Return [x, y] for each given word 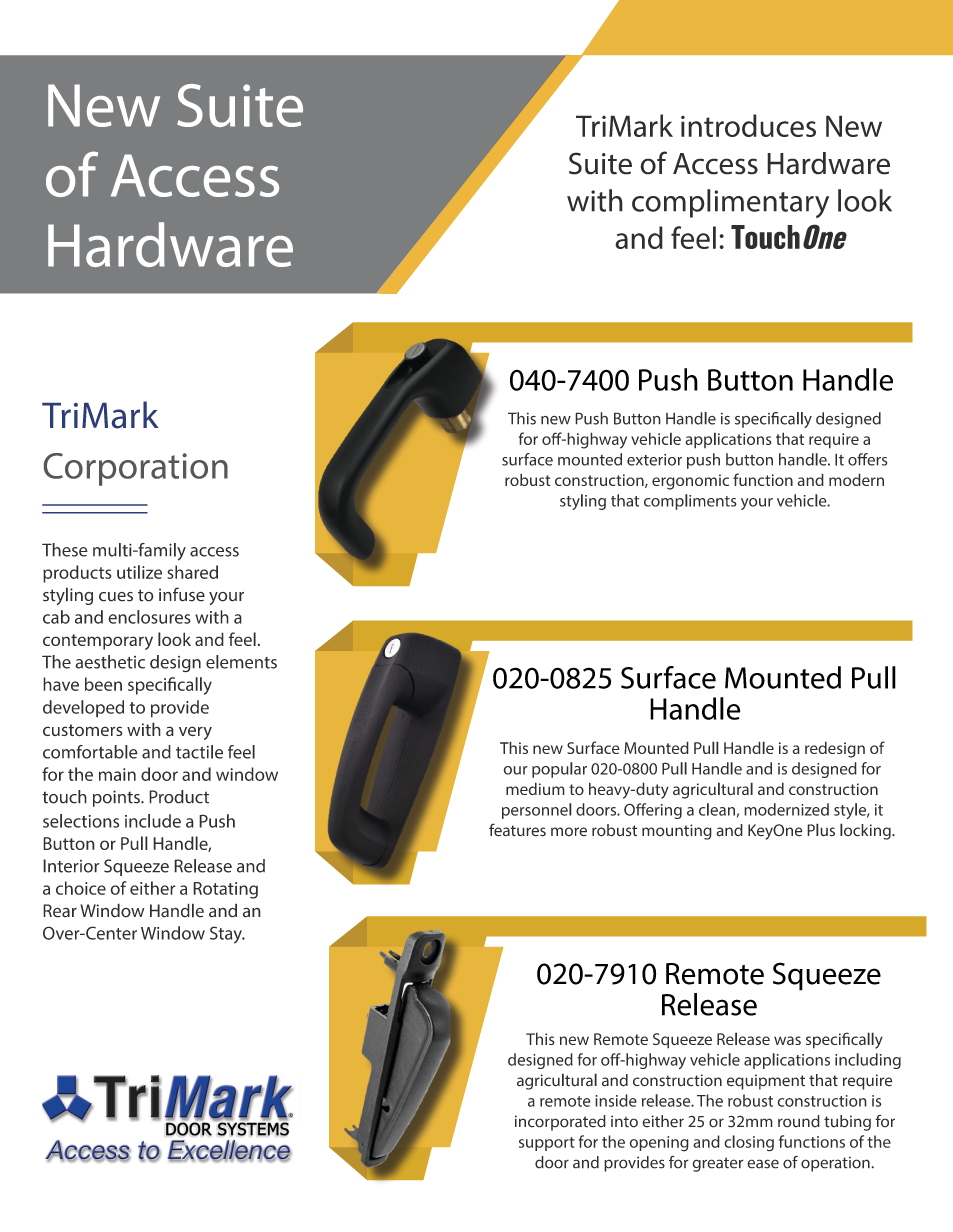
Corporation [136, 469]
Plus [821, 830]
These [65, 550]
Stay [227, 935]
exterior [654, 460]
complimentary [730, 203]
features [517, 830]
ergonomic [690, 482]
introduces [748, 125]
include [153, 821]
